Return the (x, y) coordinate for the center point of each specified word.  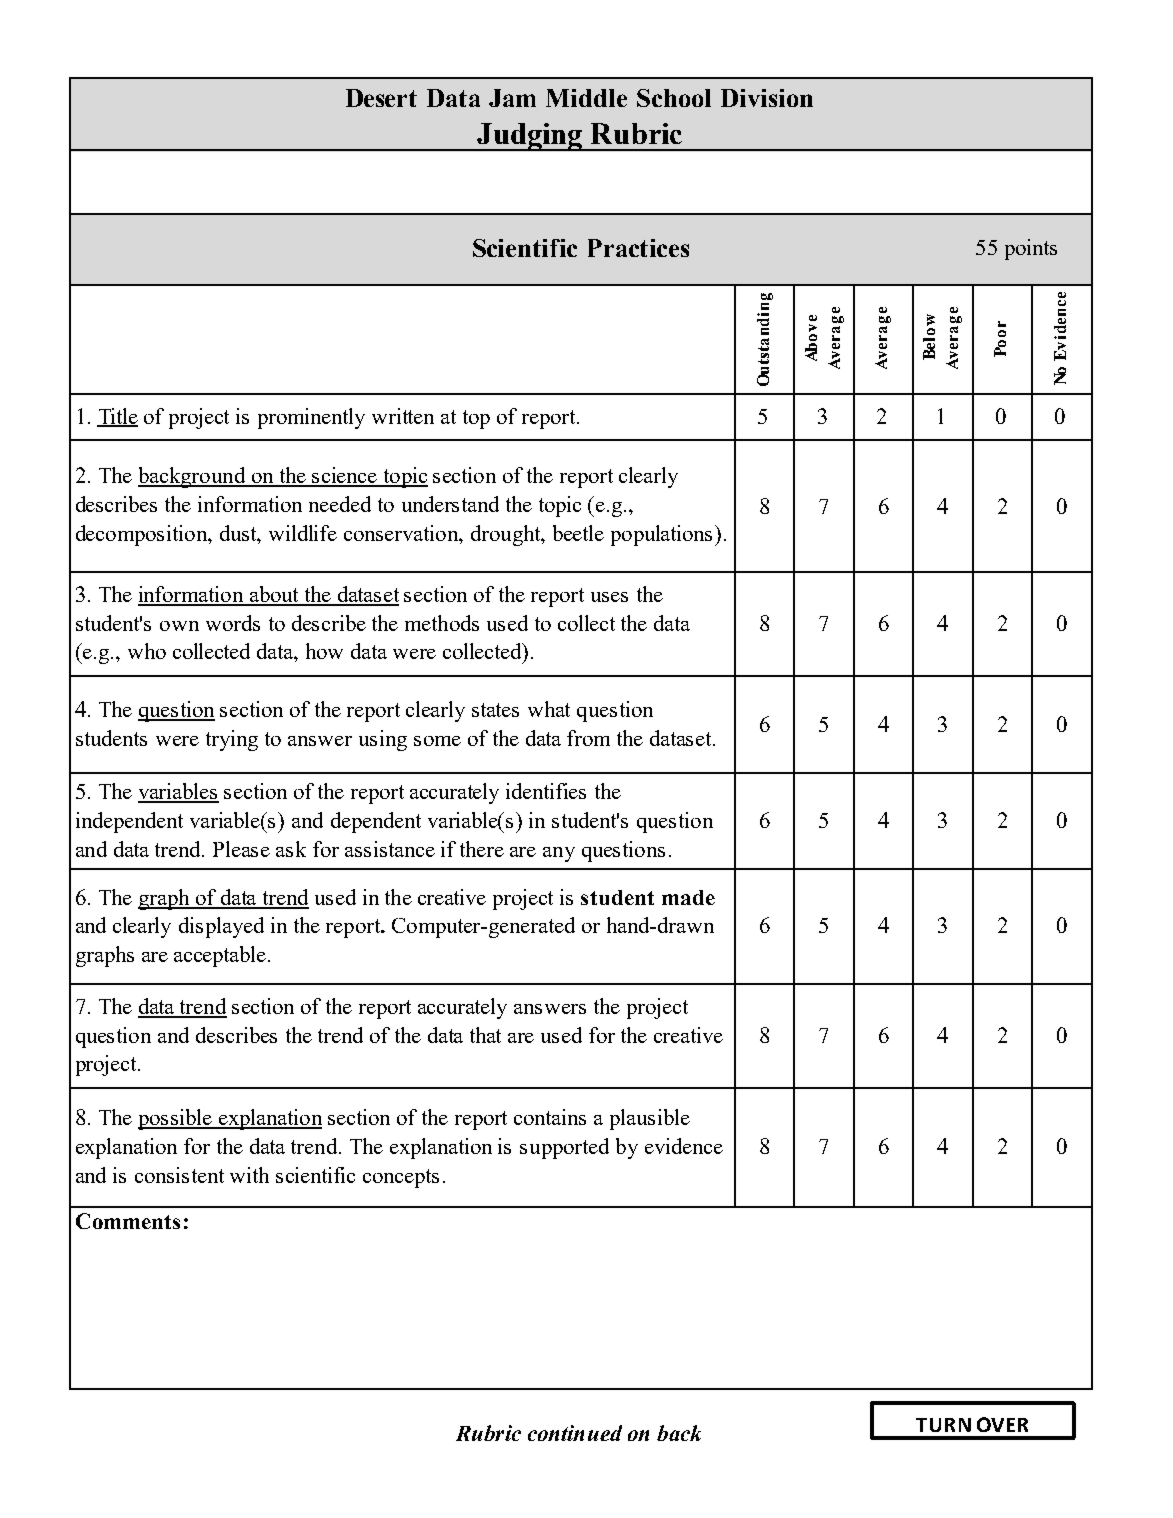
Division (767, 98)
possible (176, 1119)
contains (550, 1117)
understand (450, 504)
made (688, 897)
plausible (650, 1119)
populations (663, 535)
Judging (530, 137)
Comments (128, 1221)
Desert (381, 98)
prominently (311, 418)
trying (232, 740)
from (588, 738)
